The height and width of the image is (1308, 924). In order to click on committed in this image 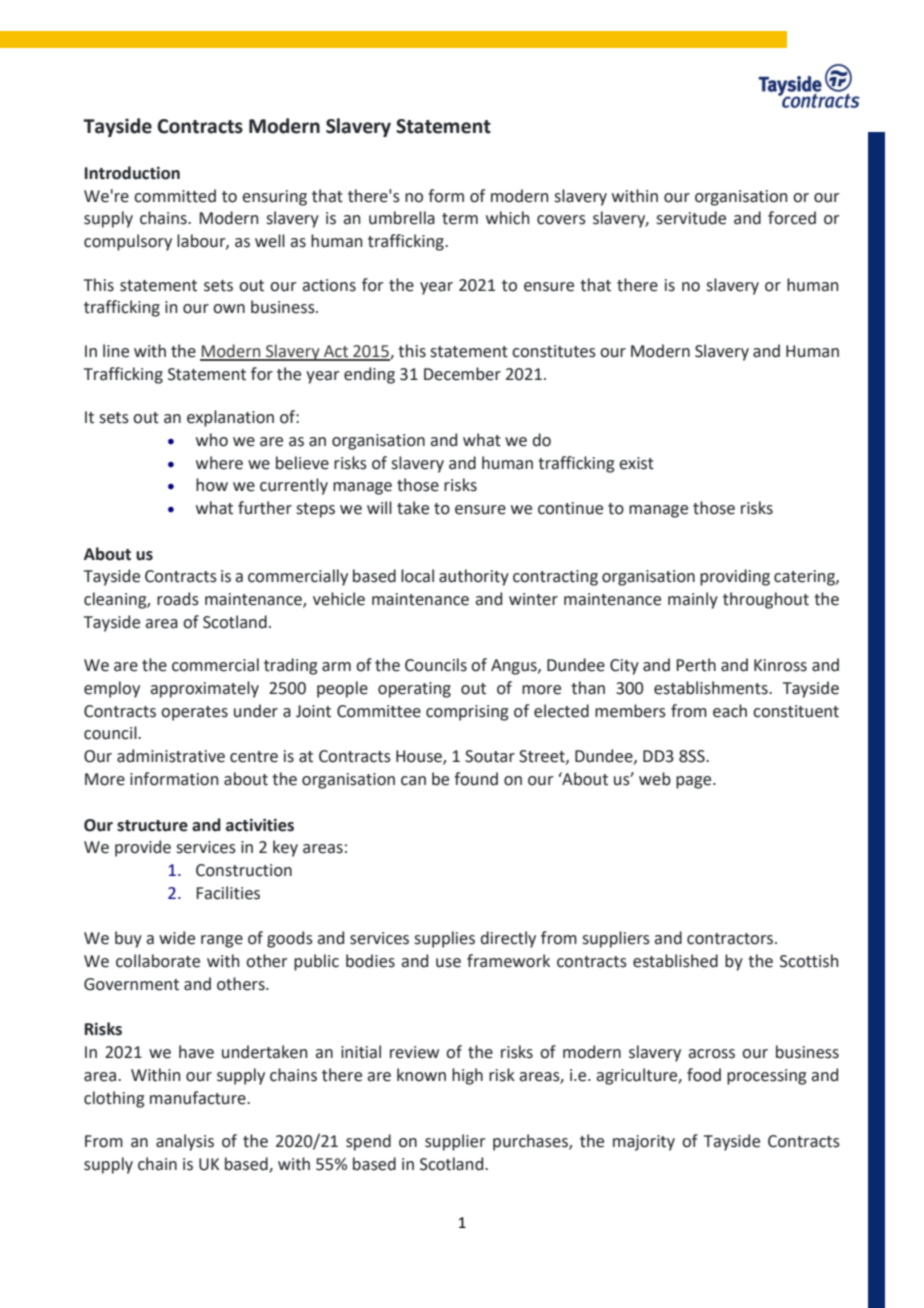, I will do `click(175, 196)`.
